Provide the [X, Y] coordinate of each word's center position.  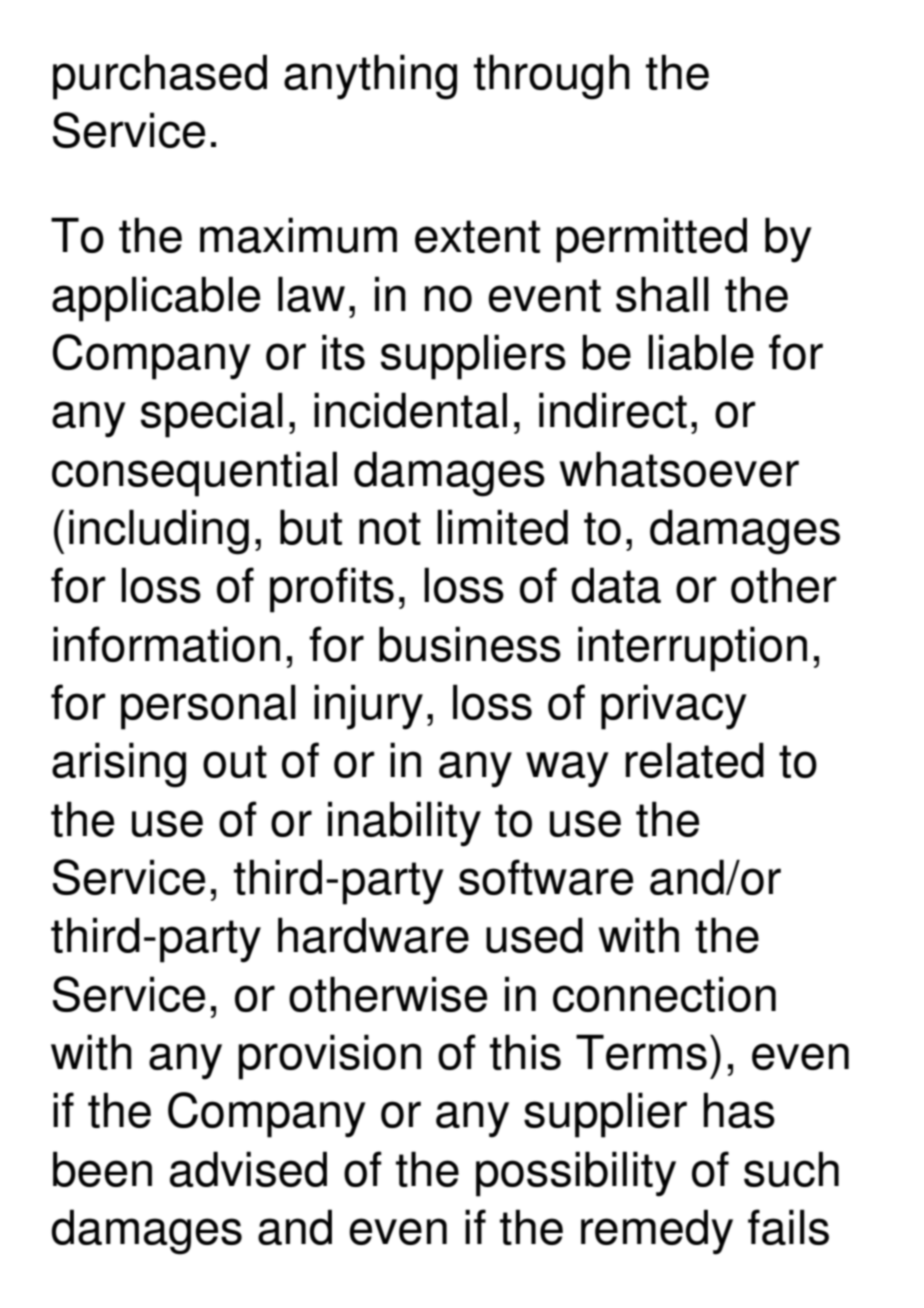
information [166, 644]
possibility [576, 1174]
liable [701, 352]
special [212, 415]
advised [248, 1169]
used [534, 935]
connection [664, 994]
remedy [657, 1232]
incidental [410, 410]
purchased [160, 77]
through [552, 77]
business [470, 644]
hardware [373, 935]
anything [370, 77]
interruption [692, 649]
